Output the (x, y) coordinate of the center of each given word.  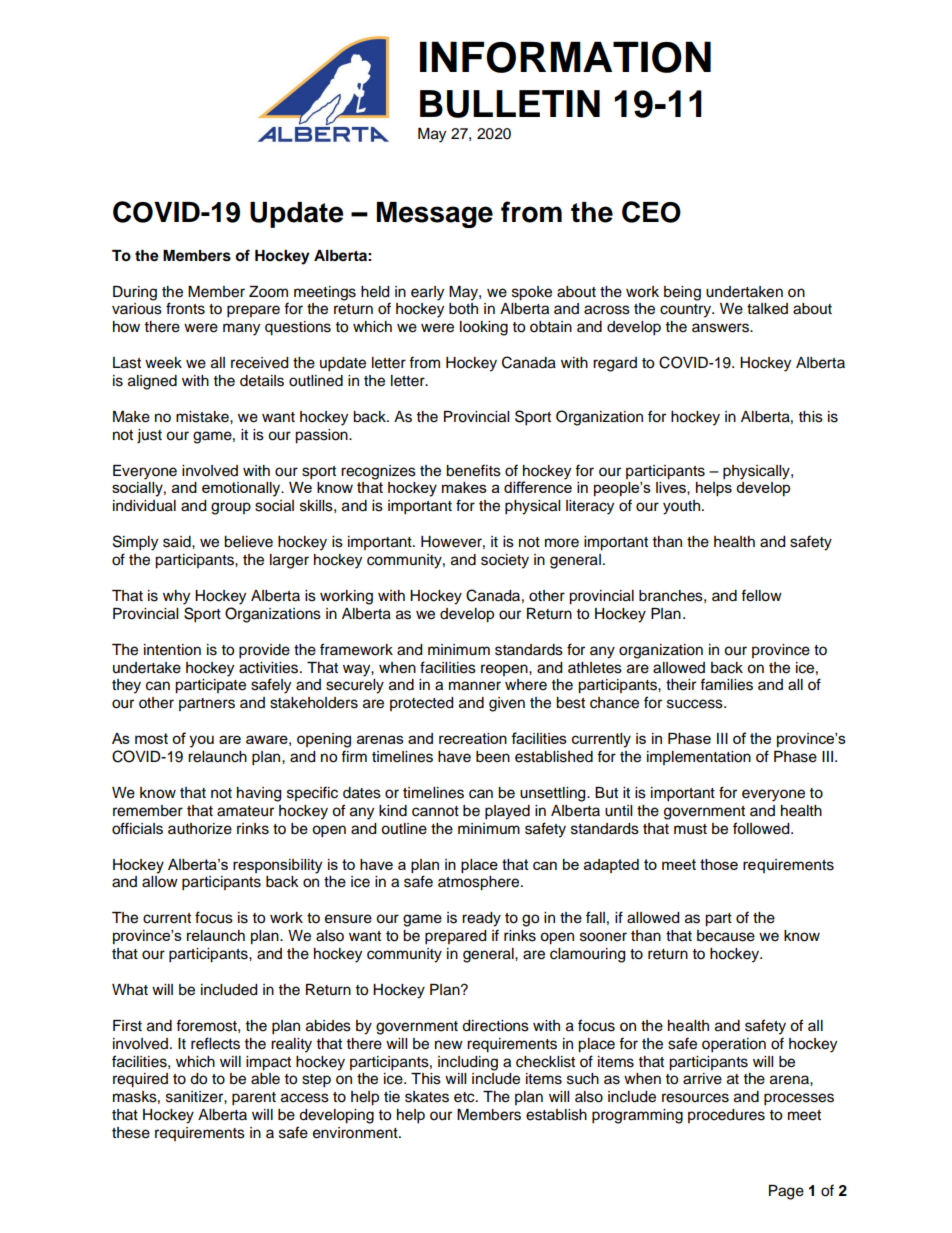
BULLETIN (510, 104)
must (690, 829)
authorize (200, 829)
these (131, 1133)
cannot (435, 811)
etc (465, 1097)
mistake (203, 417)
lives (672, 488)
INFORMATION (565, 57)
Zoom (268, 292)
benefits (473, 470)
